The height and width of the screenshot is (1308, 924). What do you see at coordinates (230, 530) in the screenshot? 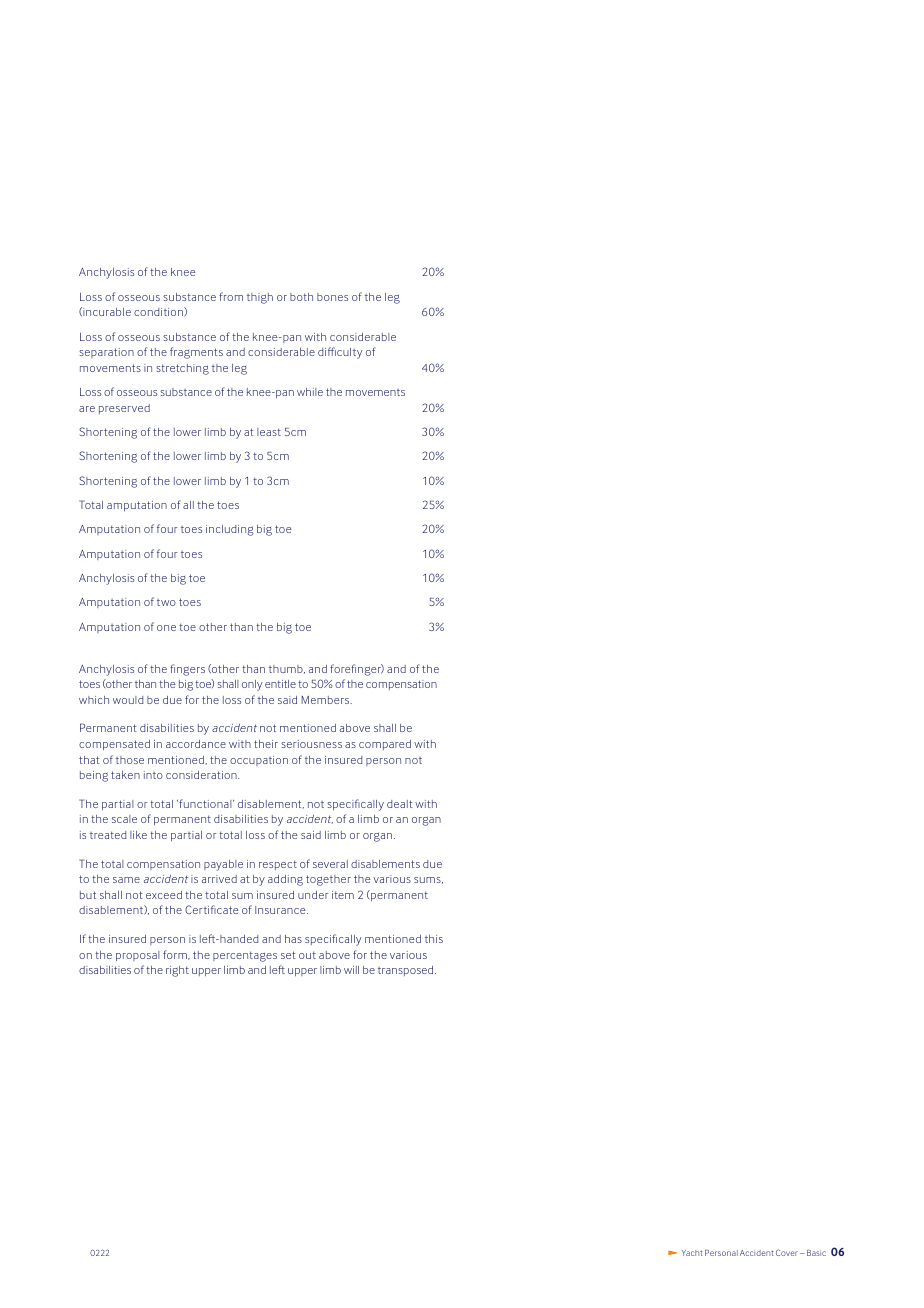
I see `including` at bounding box center [230, 530].
